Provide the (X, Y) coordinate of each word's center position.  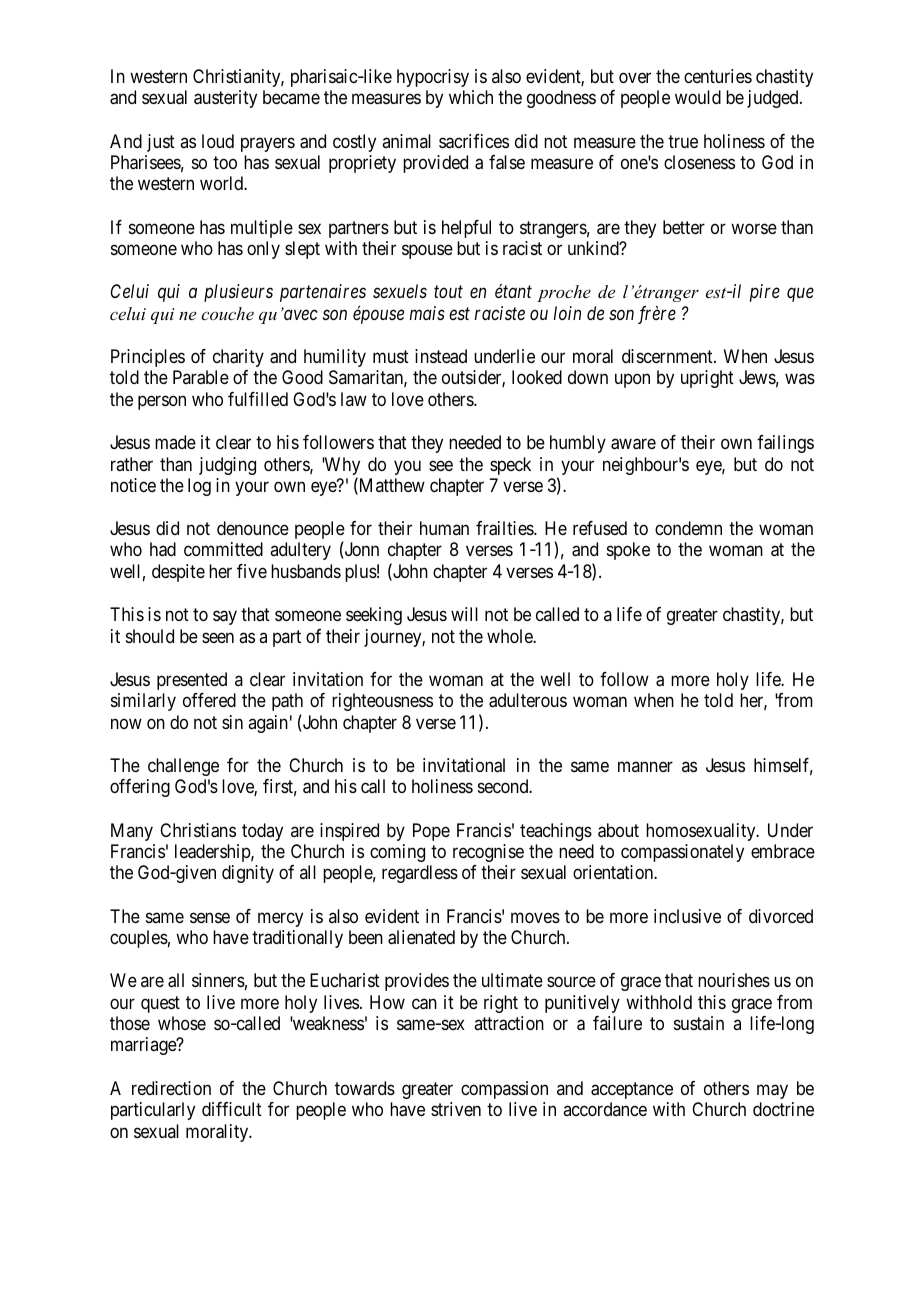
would (698, 97)
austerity (225, 99)
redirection (171, 1088)
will (464, 614)
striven (456, 1109)
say (225, 618)
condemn (688, 528)
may (772, 1091)
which (471, 97)
